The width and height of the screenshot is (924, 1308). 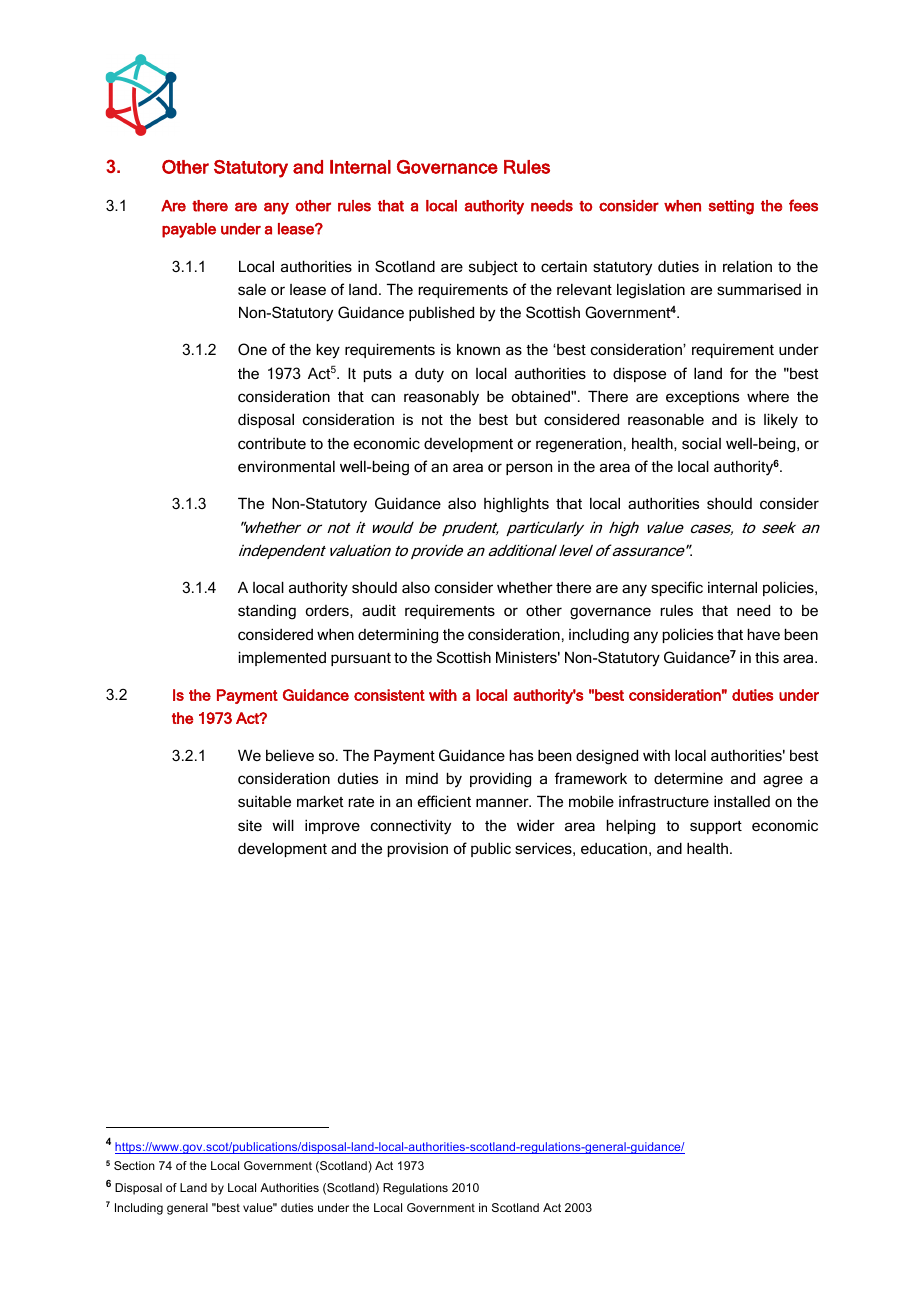 What do you see at coordinates (282, 658) in the screenshot?
I see `implemented` at bounding box center [282, 658].
